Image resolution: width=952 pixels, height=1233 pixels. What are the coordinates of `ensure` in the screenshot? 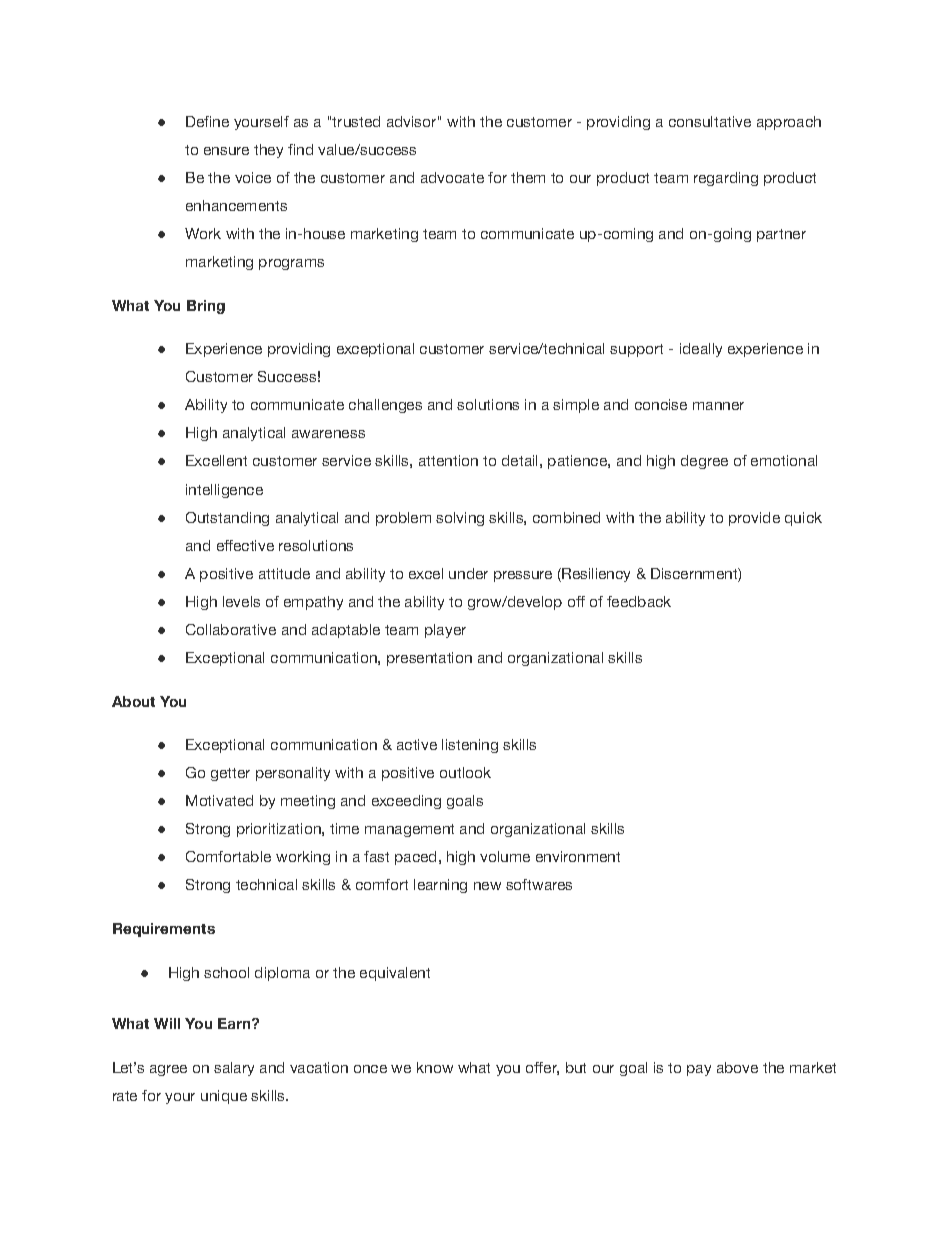 It's located at (226, 151).
